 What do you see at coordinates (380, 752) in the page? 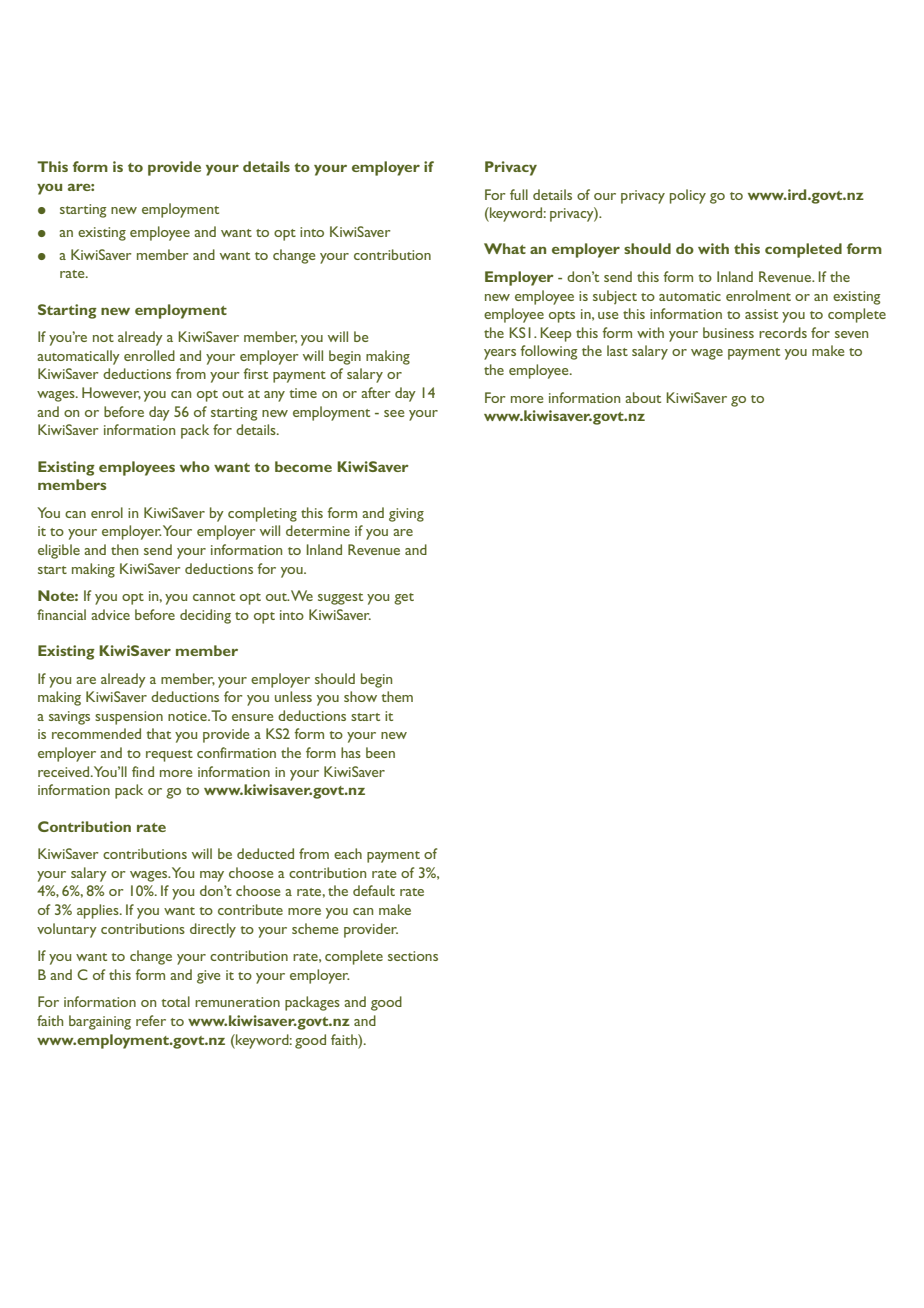
I see `been` at bounding box center [380, 752].
